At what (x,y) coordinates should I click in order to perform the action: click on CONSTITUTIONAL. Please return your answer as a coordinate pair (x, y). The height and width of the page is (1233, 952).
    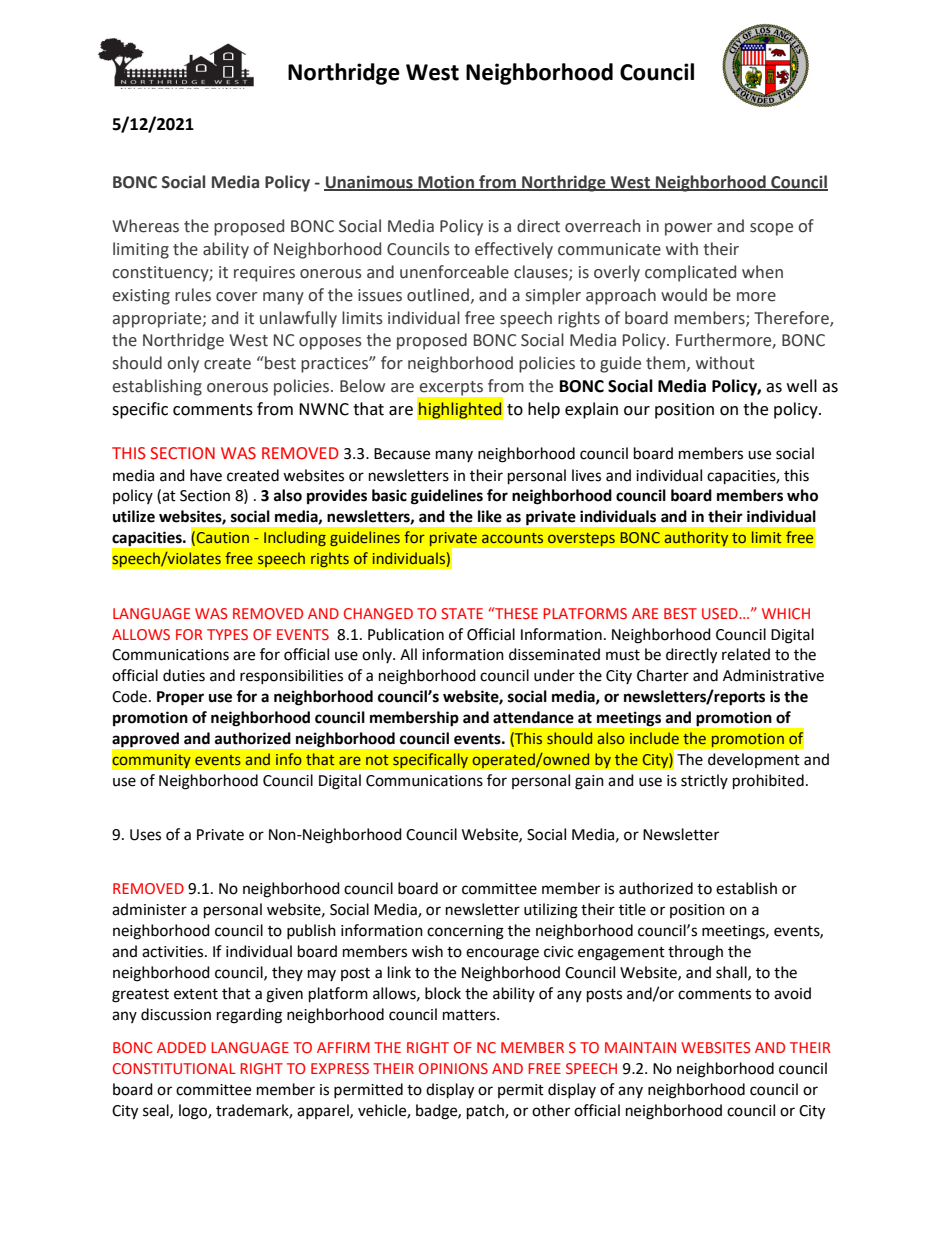
    Looking at the image, I should click on (174, 1068).
